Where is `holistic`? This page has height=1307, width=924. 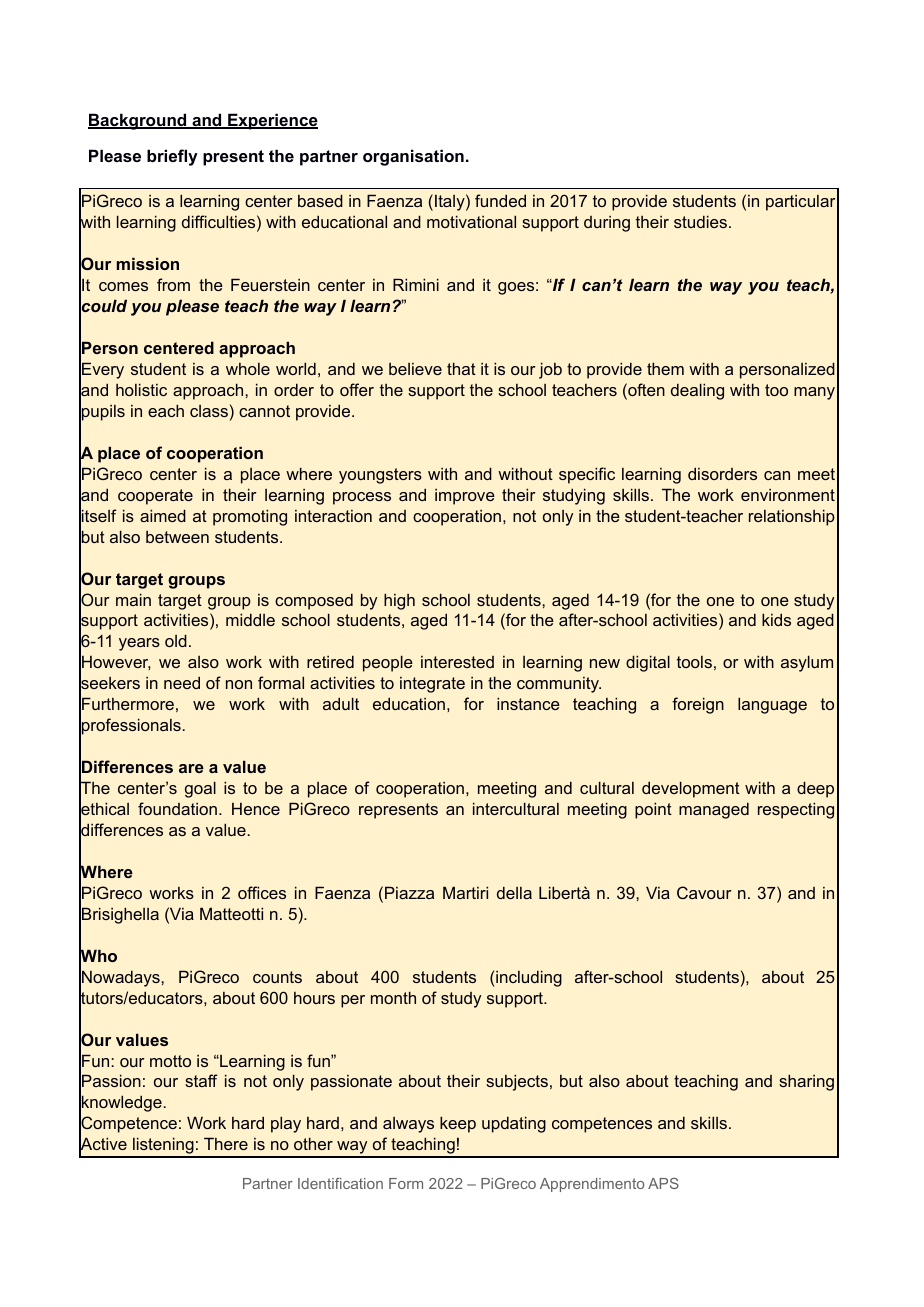 holistic is located at coordinates (141, 389).
